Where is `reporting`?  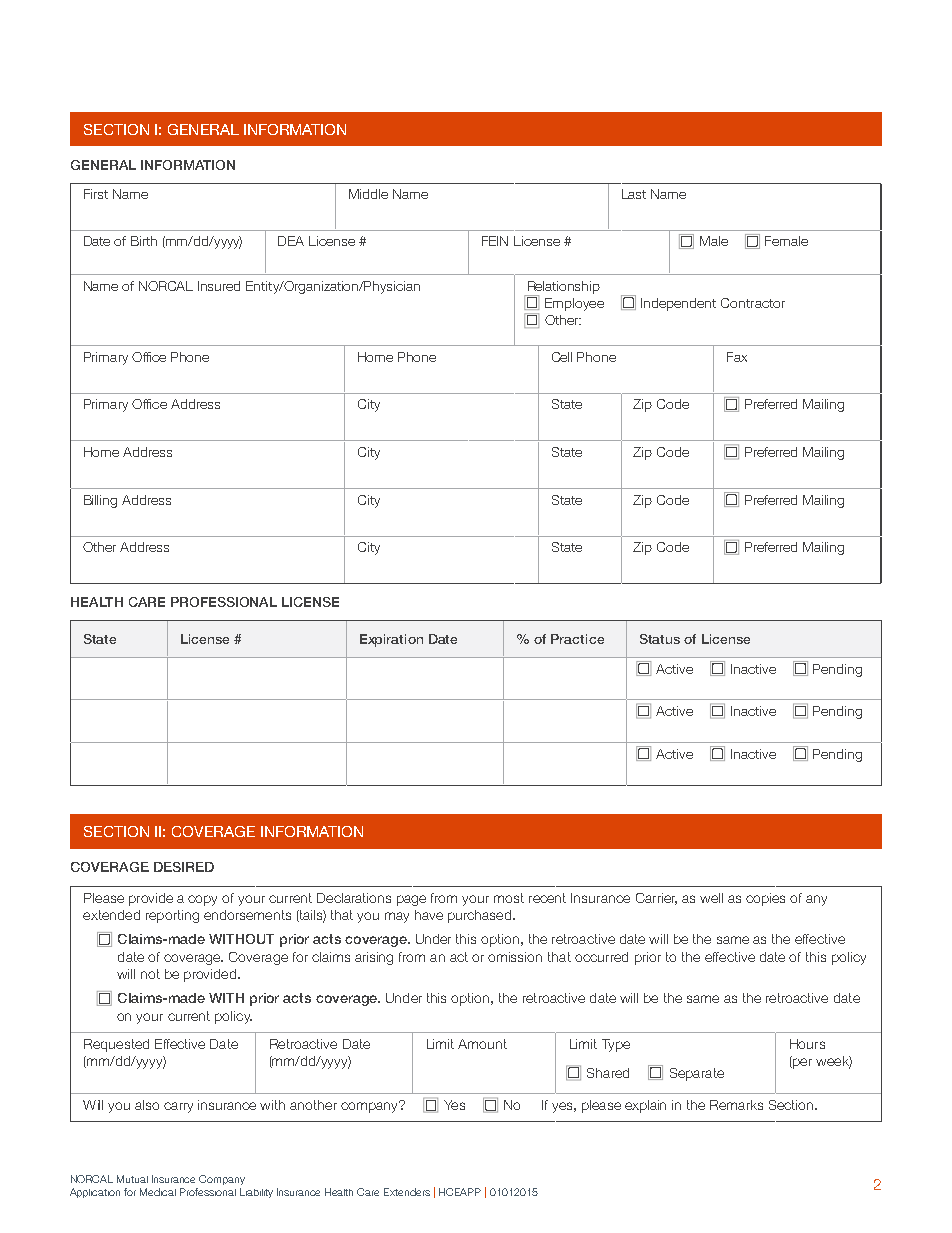 reporting is located at coordinates (172, 916).
